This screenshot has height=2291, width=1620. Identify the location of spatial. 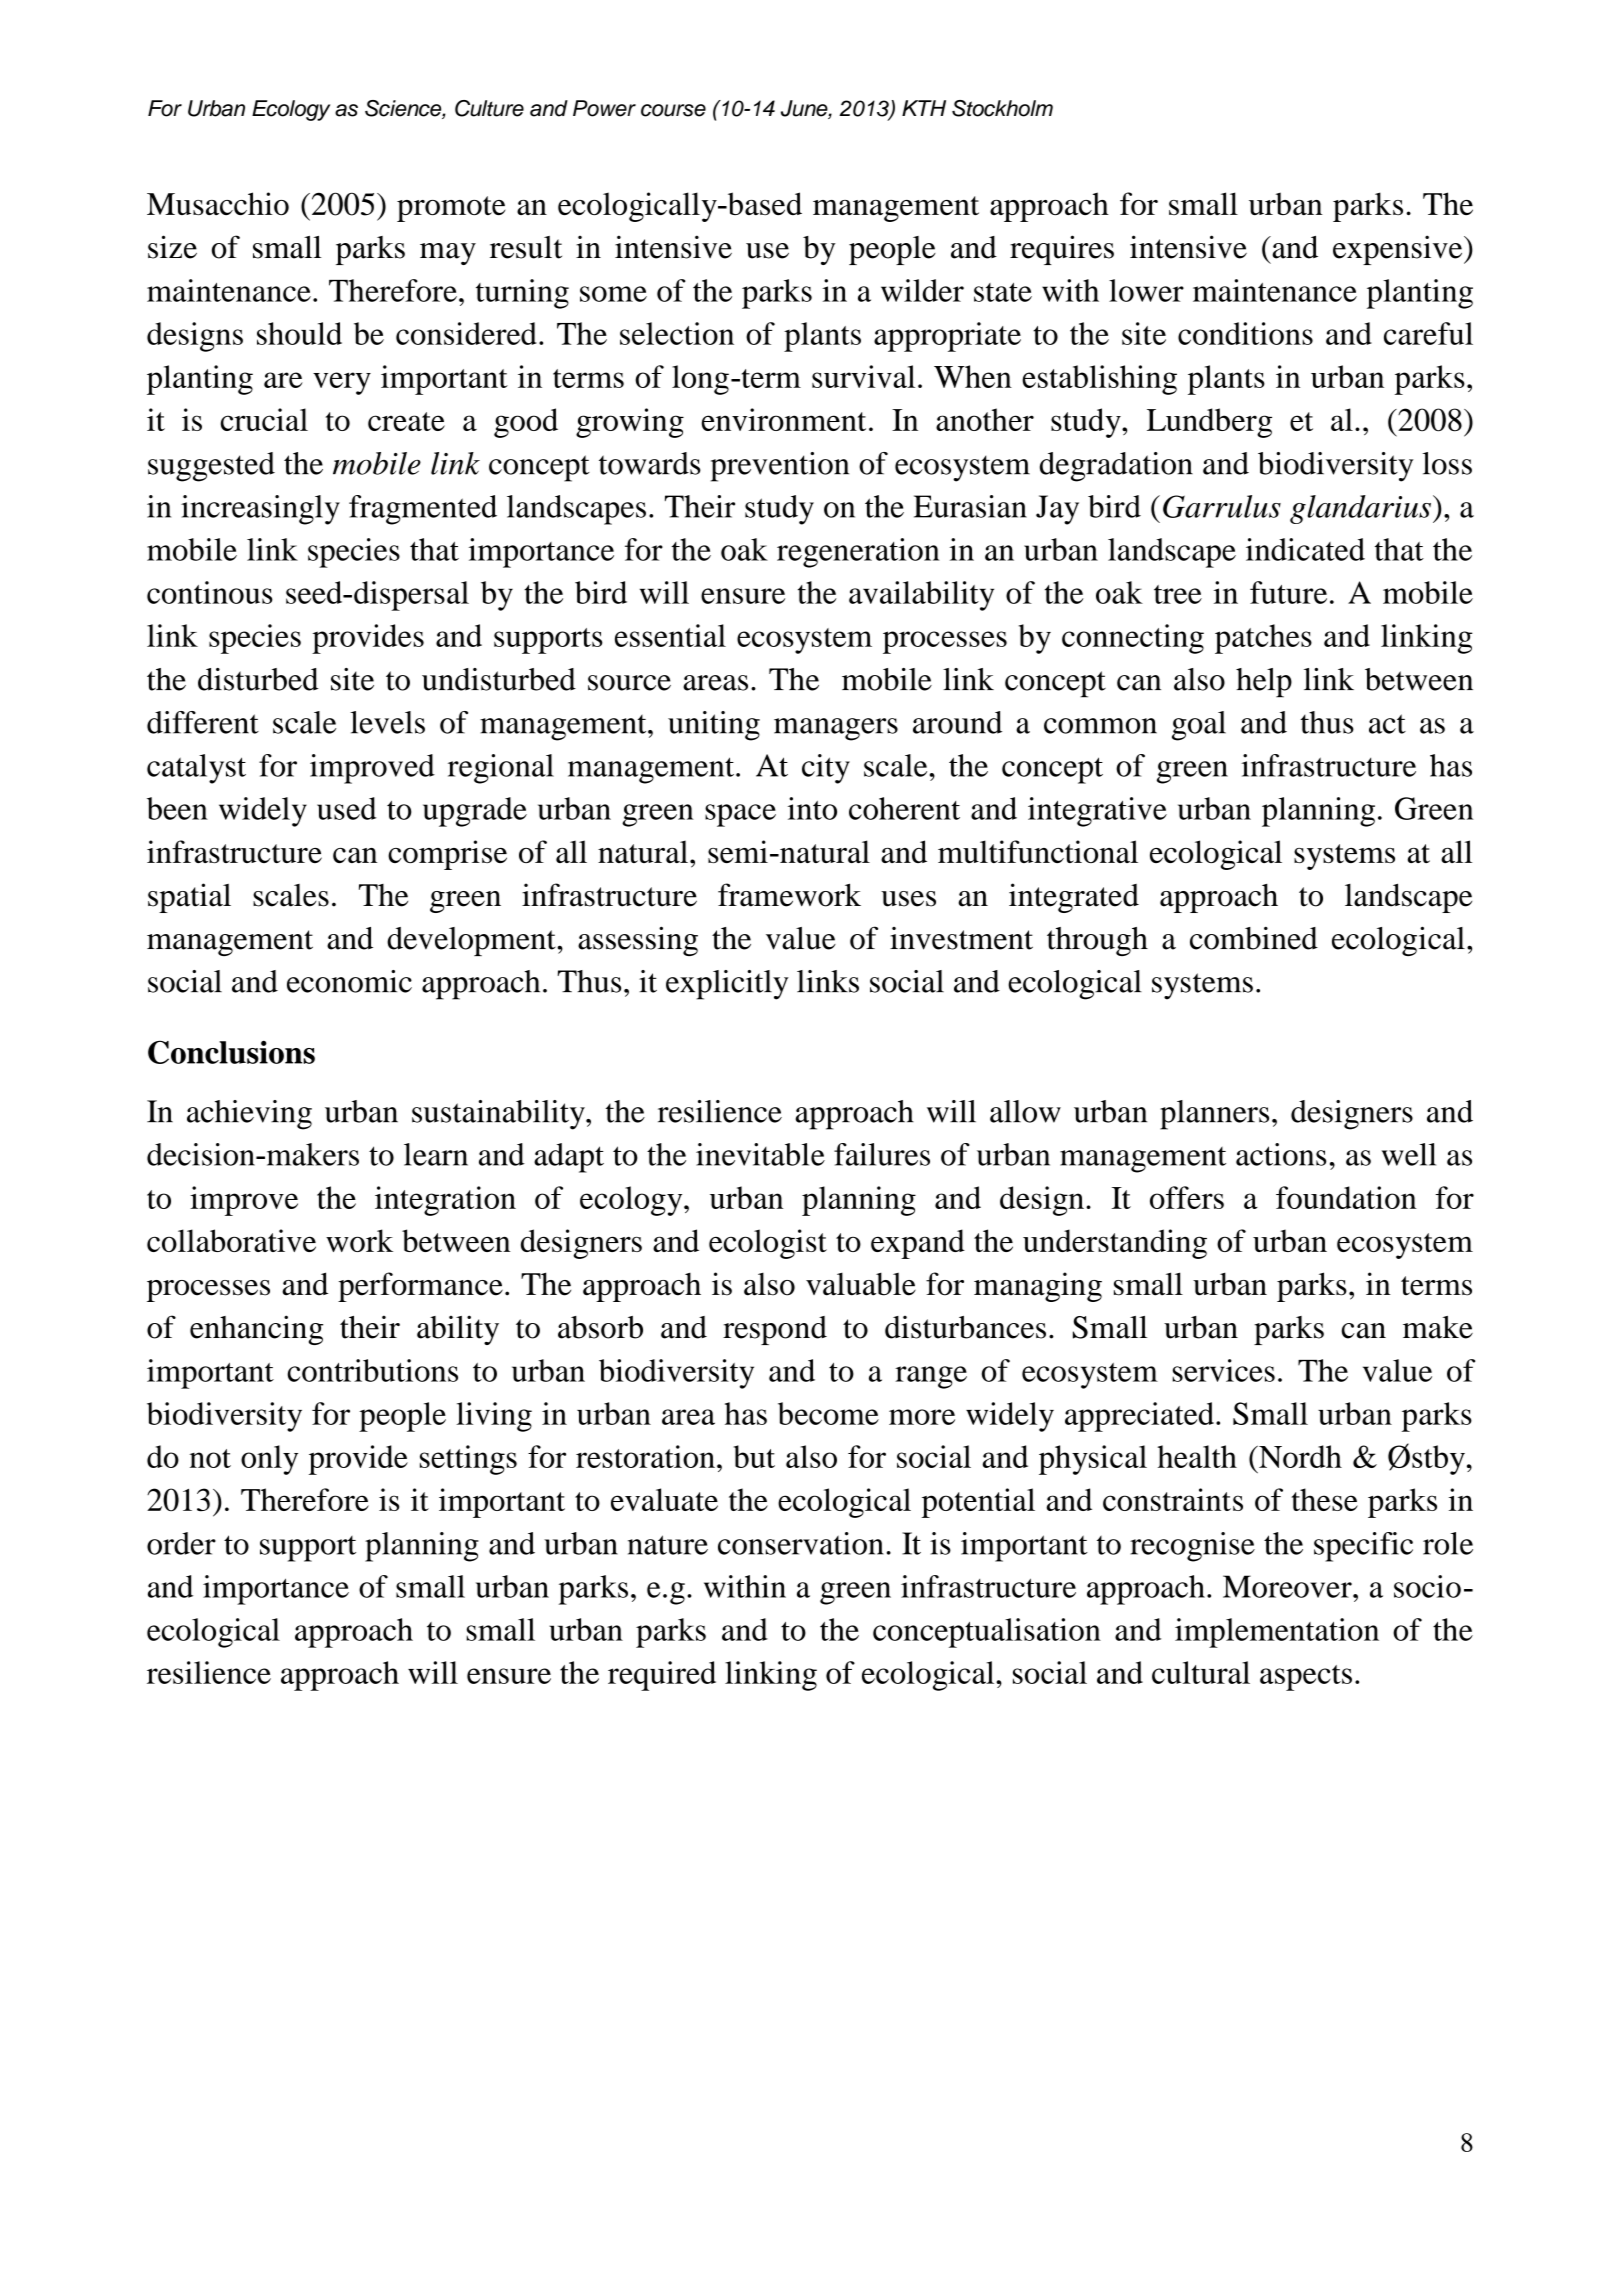
(189, 898).
